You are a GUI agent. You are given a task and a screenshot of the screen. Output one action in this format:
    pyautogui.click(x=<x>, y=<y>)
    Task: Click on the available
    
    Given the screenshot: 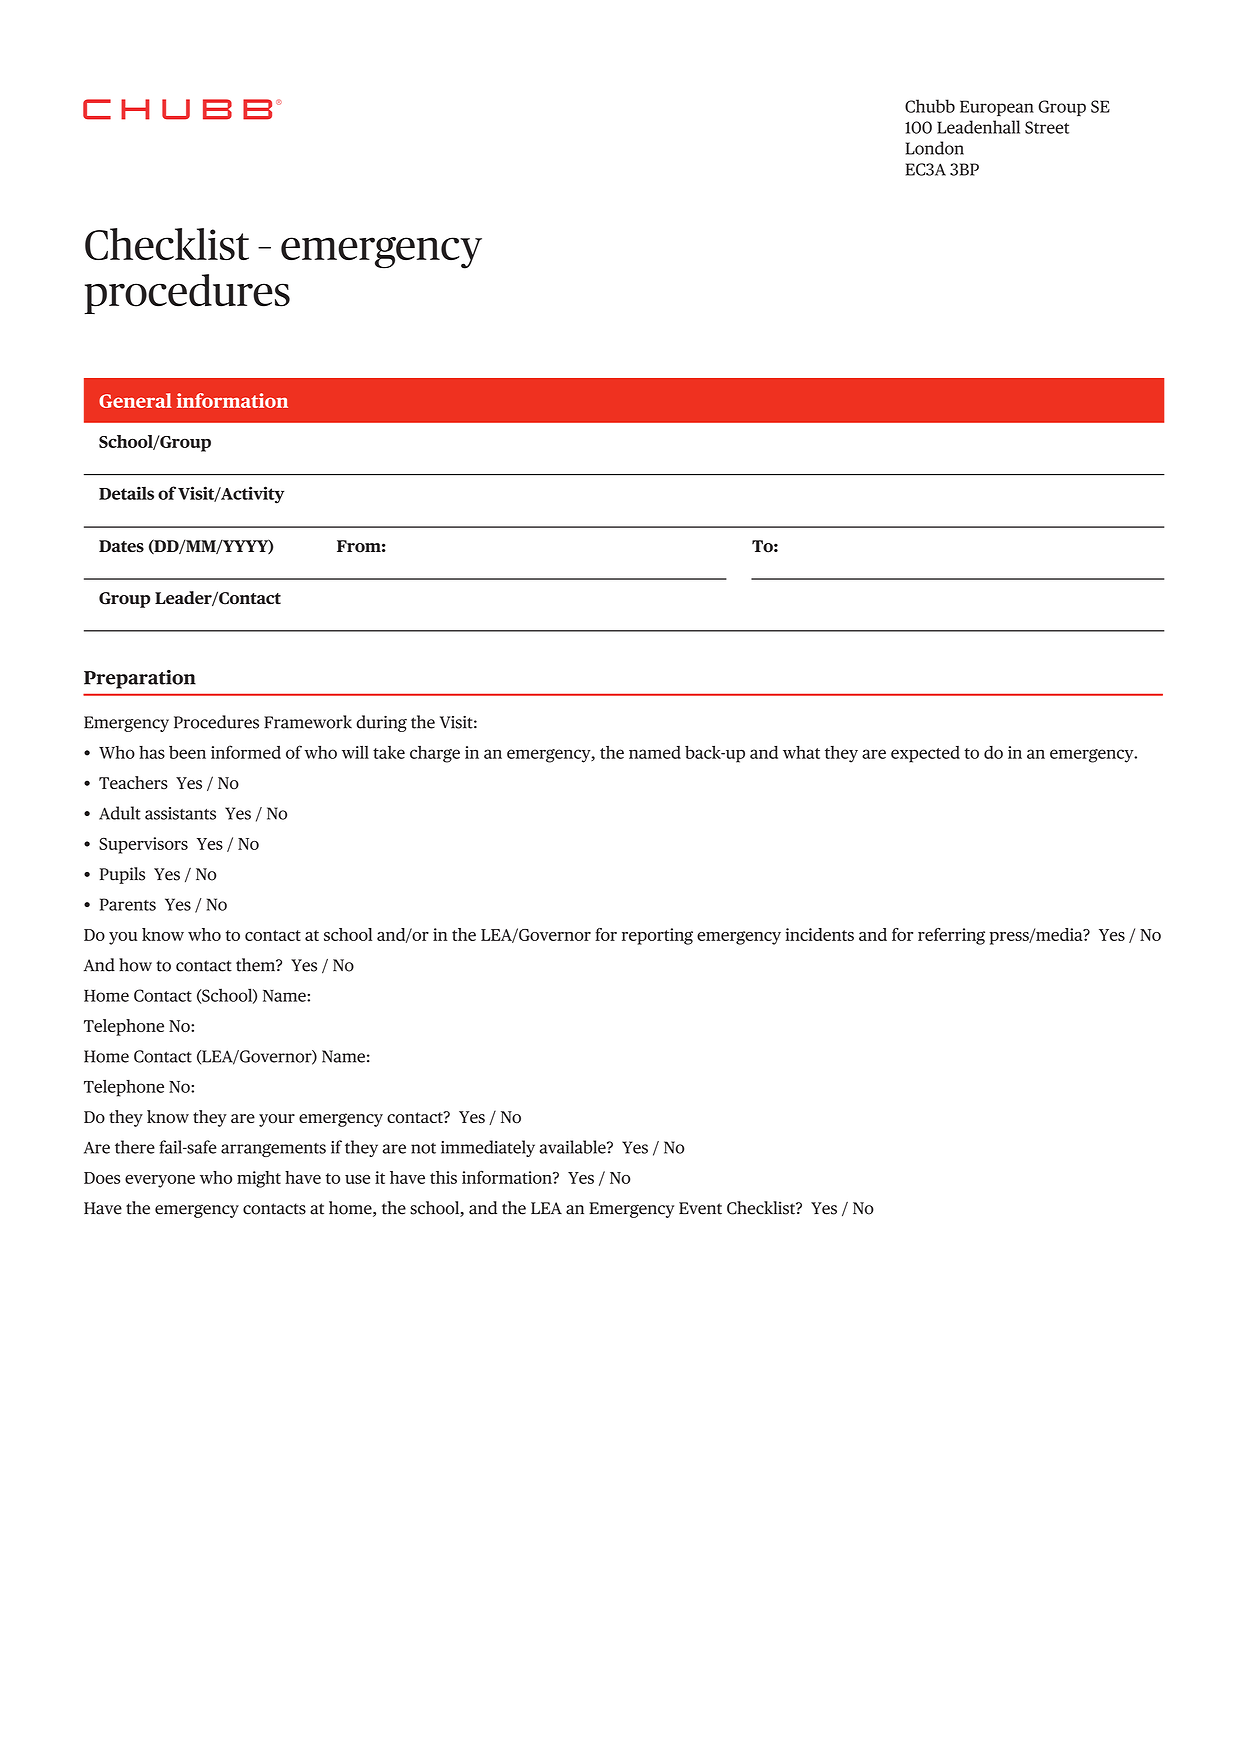 What is the action you would take?
    pyautogui.click(x=573, y=1147)
